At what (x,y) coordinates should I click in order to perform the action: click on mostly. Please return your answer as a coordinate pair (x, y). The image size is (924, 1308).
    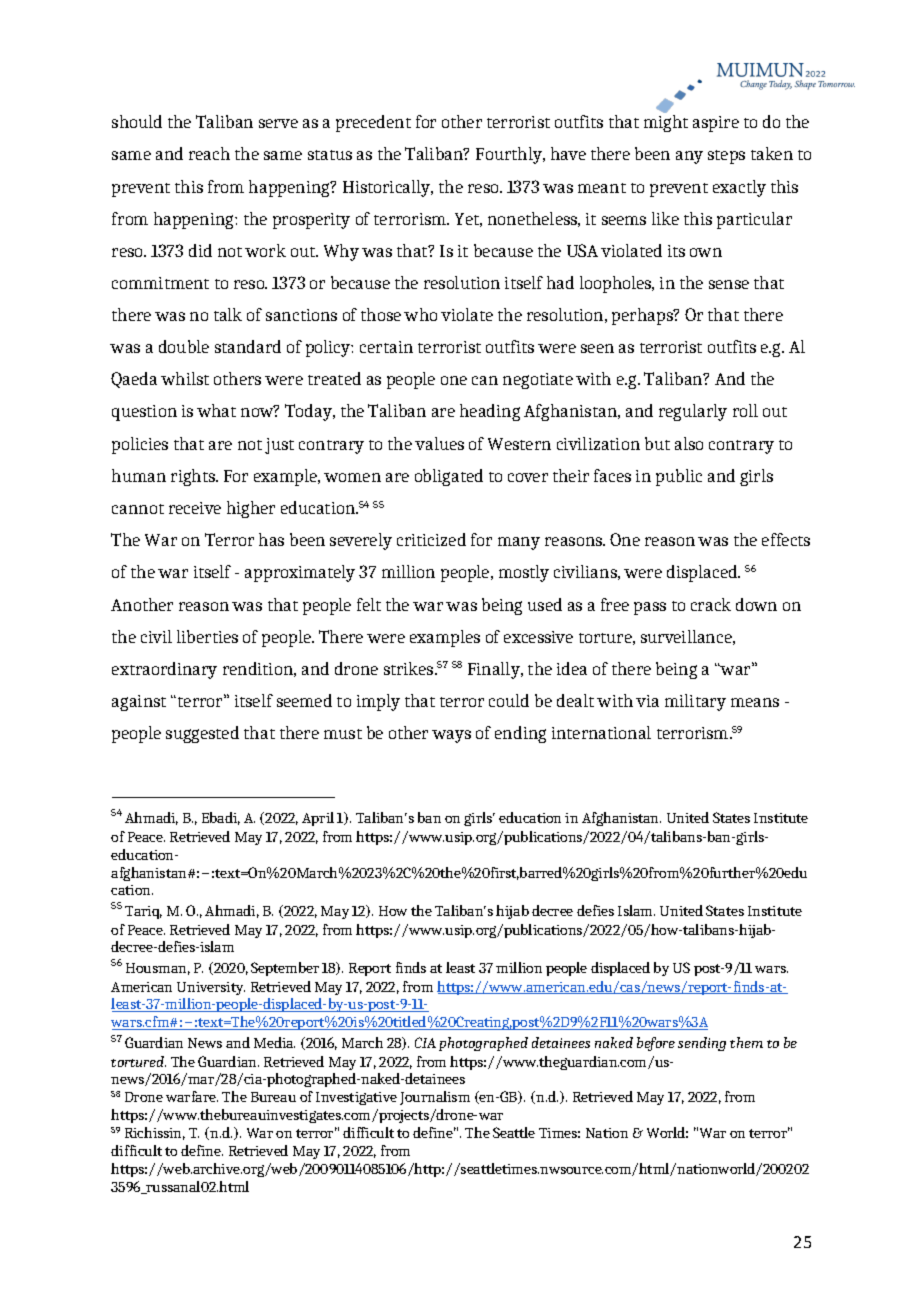
    Looking at the image, I should click on (524, 573).
